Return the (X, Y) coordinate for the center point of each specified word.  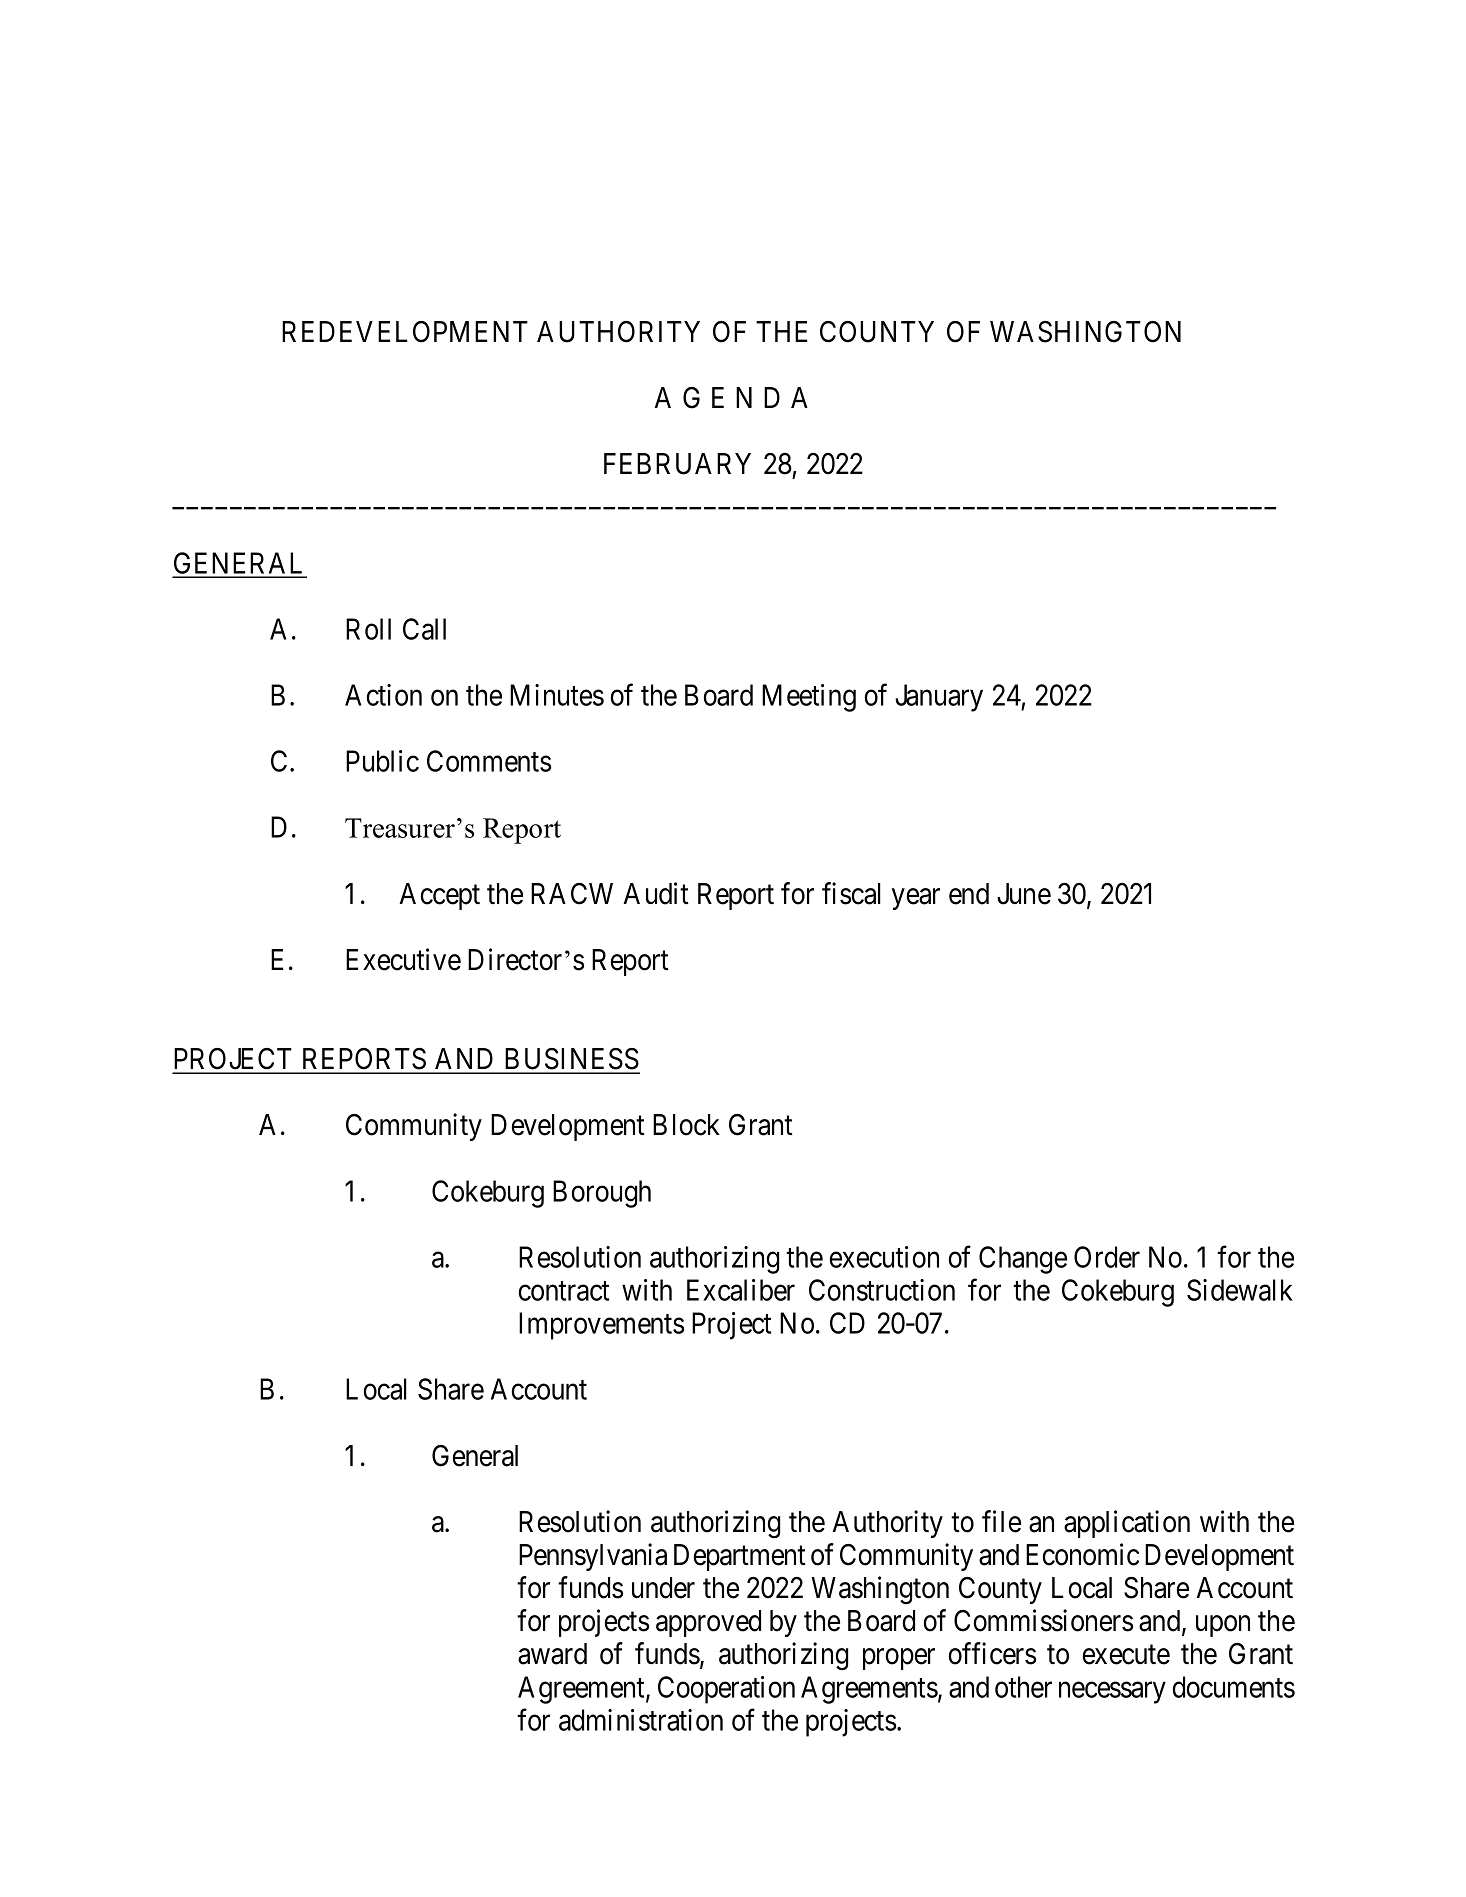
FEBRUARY (677, 464)
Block (686, 1125)
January (939, 698)
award (552, 1654)
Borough (602, 1194)
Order (1107, 1257)
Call (424, 629)
